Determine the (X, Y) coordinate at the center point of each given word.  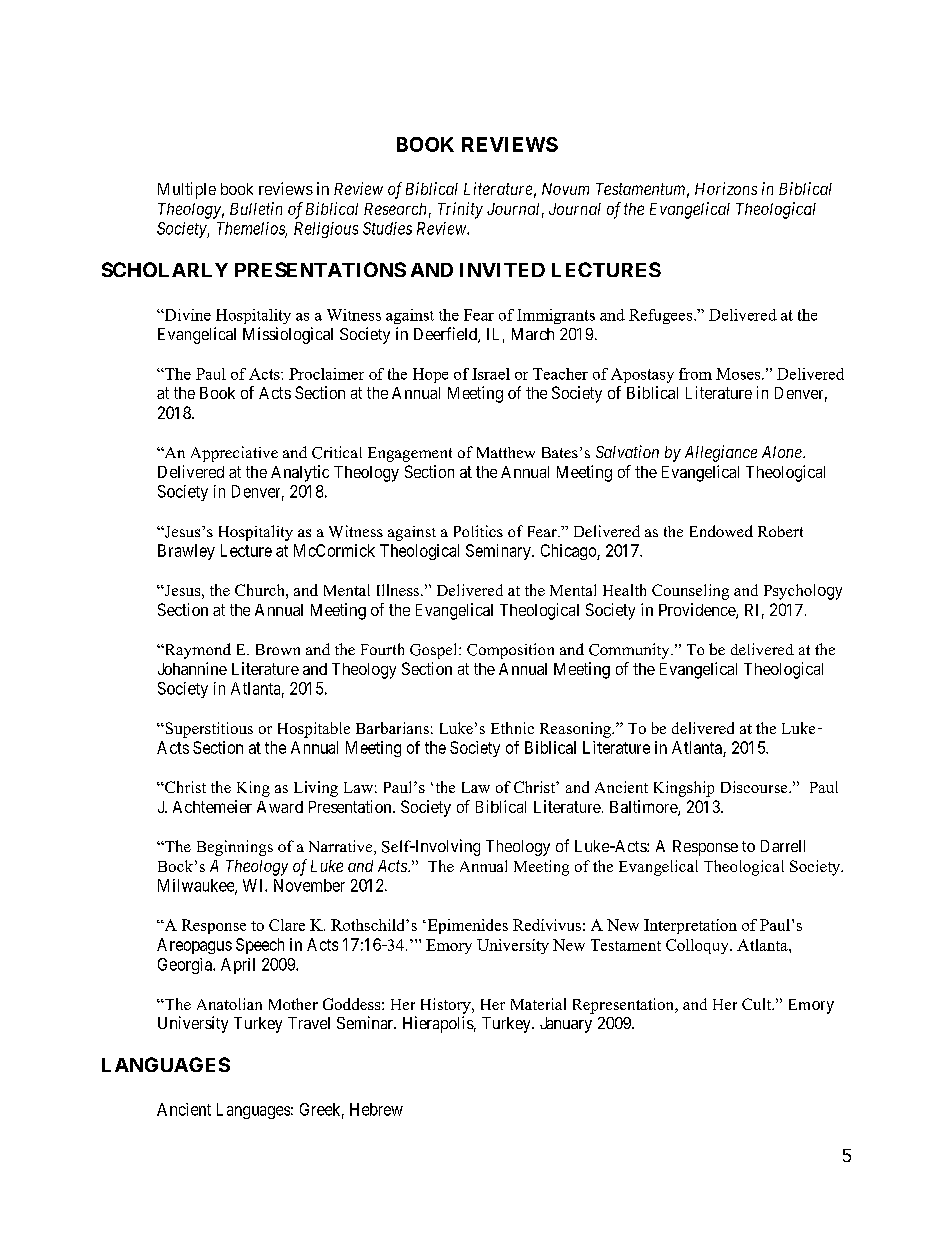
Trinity (460, 210)
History (447, 1006)
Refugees (662, 316)
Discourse (755, 787)
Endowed (721, 531)
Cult (758, 1004)
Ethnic (512, 728)
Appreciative (234, 454)
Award (280, 807)
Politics (478, 531)
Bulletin (256, 208)
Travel (309, 1023)
